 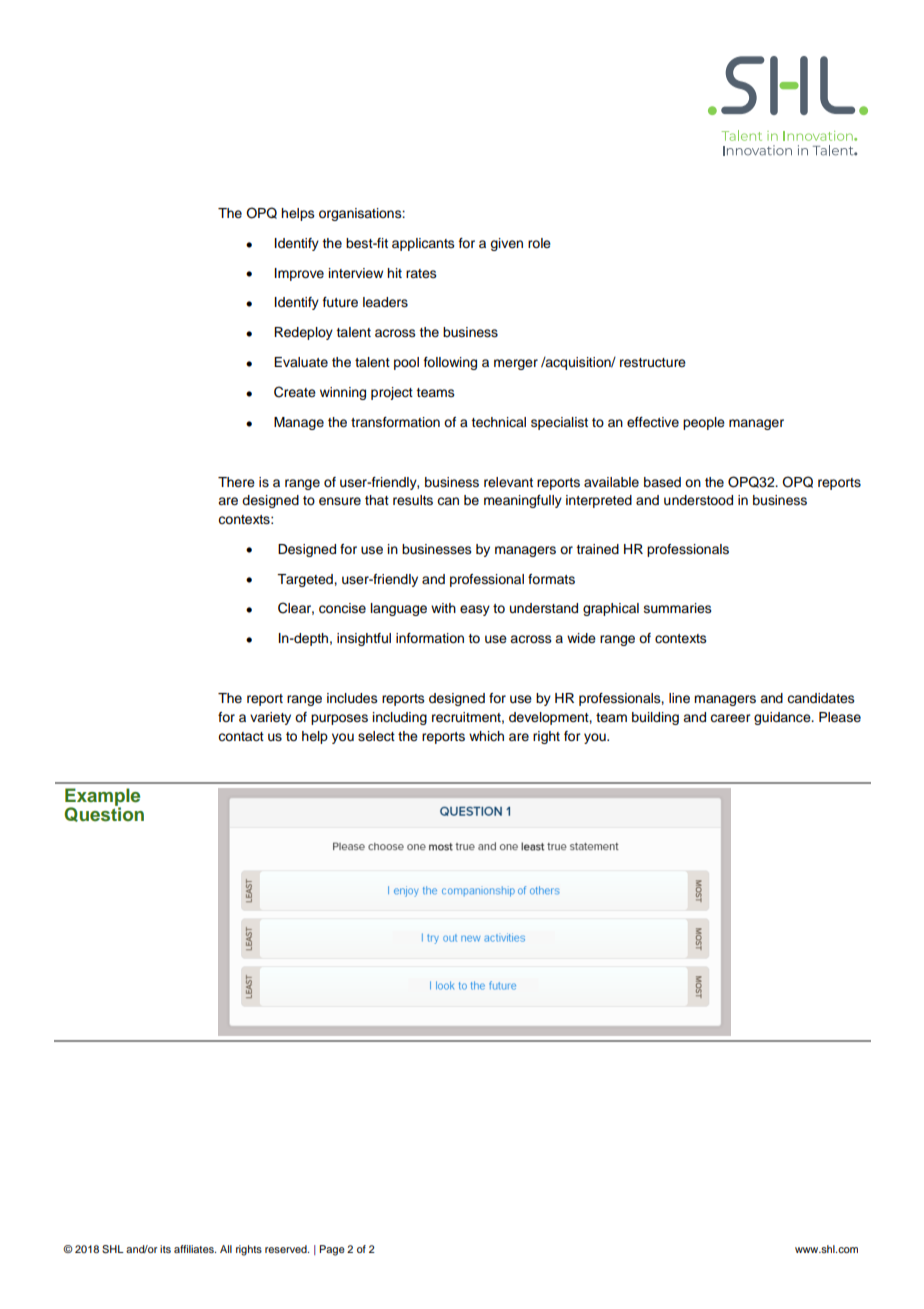 What do you see at coordinates (241, 737) in the document?
I see `contact` at bounding box center [241, 737].
